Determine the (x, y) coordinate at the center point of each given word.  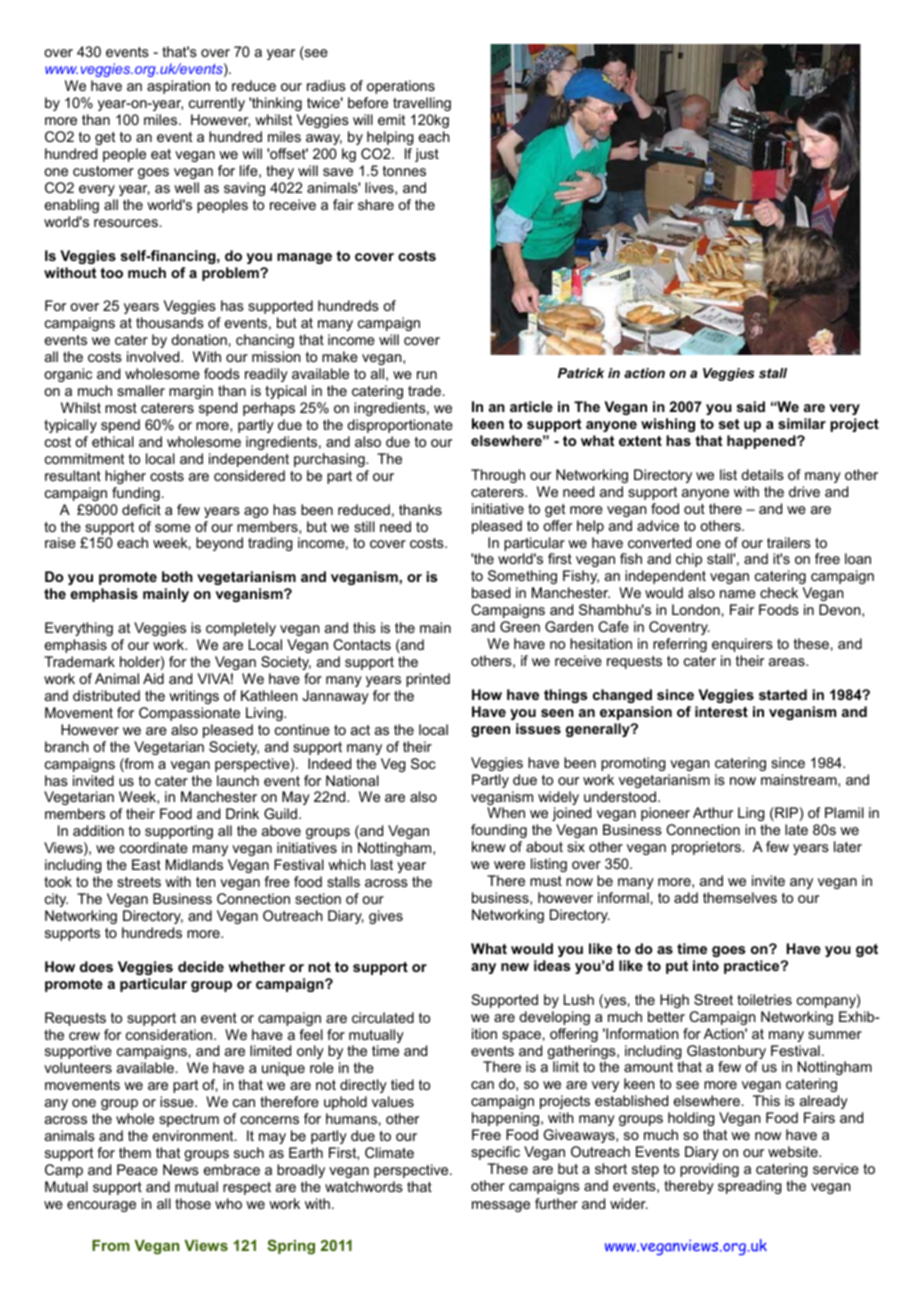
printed (428, 680)
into (706, 965)
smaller (141, 390)
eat (161, 154)
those (193, 1203)
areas (788, 662)
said (751, 406)
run (427, 375)
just (427, 155)
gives (386, 917)
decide (201, 966)
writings (194, 697)
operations (401, 87)
